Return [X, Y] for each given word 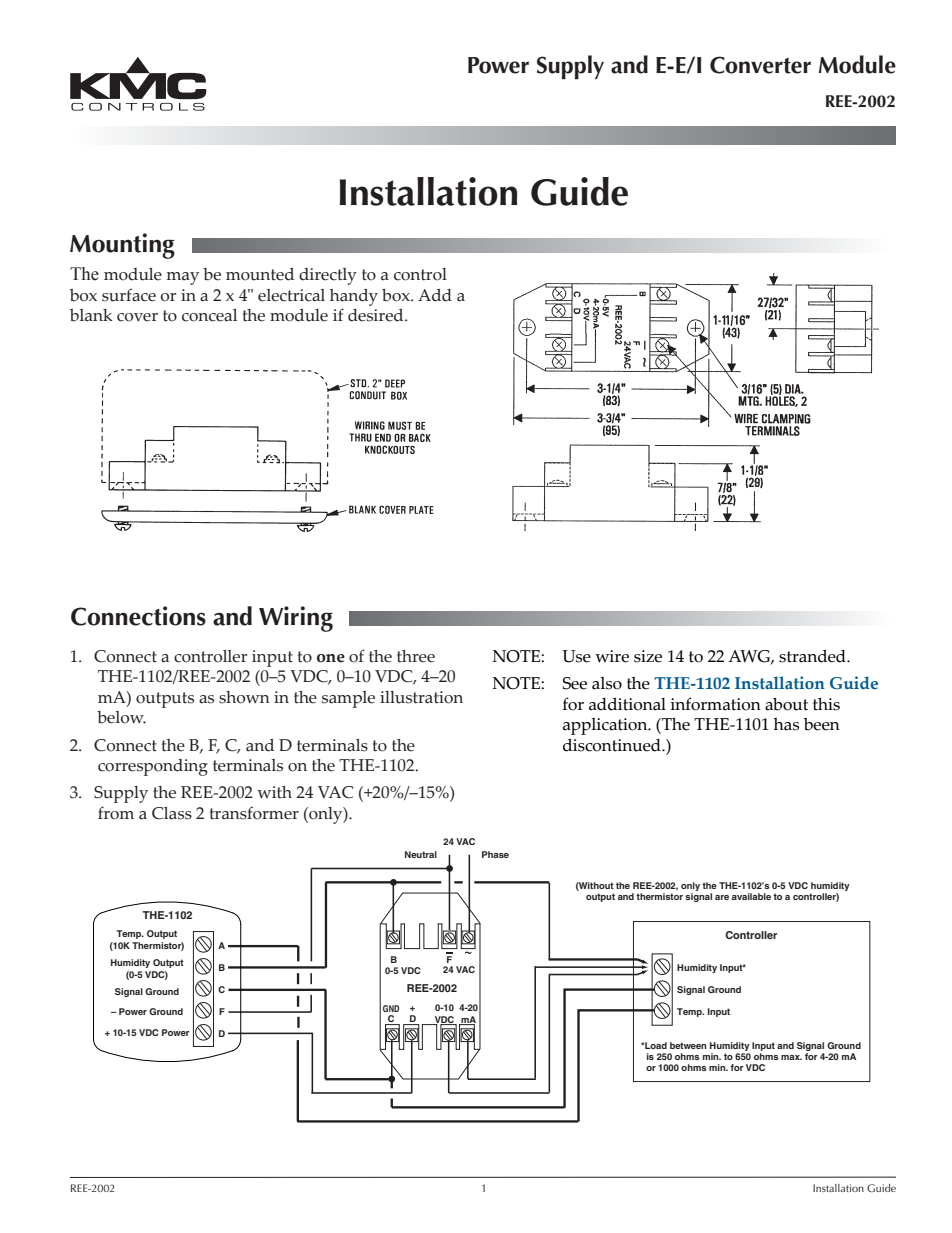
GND [391, 1008]
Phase [495, 854]
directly [328, 276]
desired [377, 315]
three [416, 656]
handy [354, 297]
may [182, 278]
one [331, 658]
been [822, 724]
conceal [209, 315]
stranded [813, 656]
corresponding [153, 767]
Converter [760, 65]
